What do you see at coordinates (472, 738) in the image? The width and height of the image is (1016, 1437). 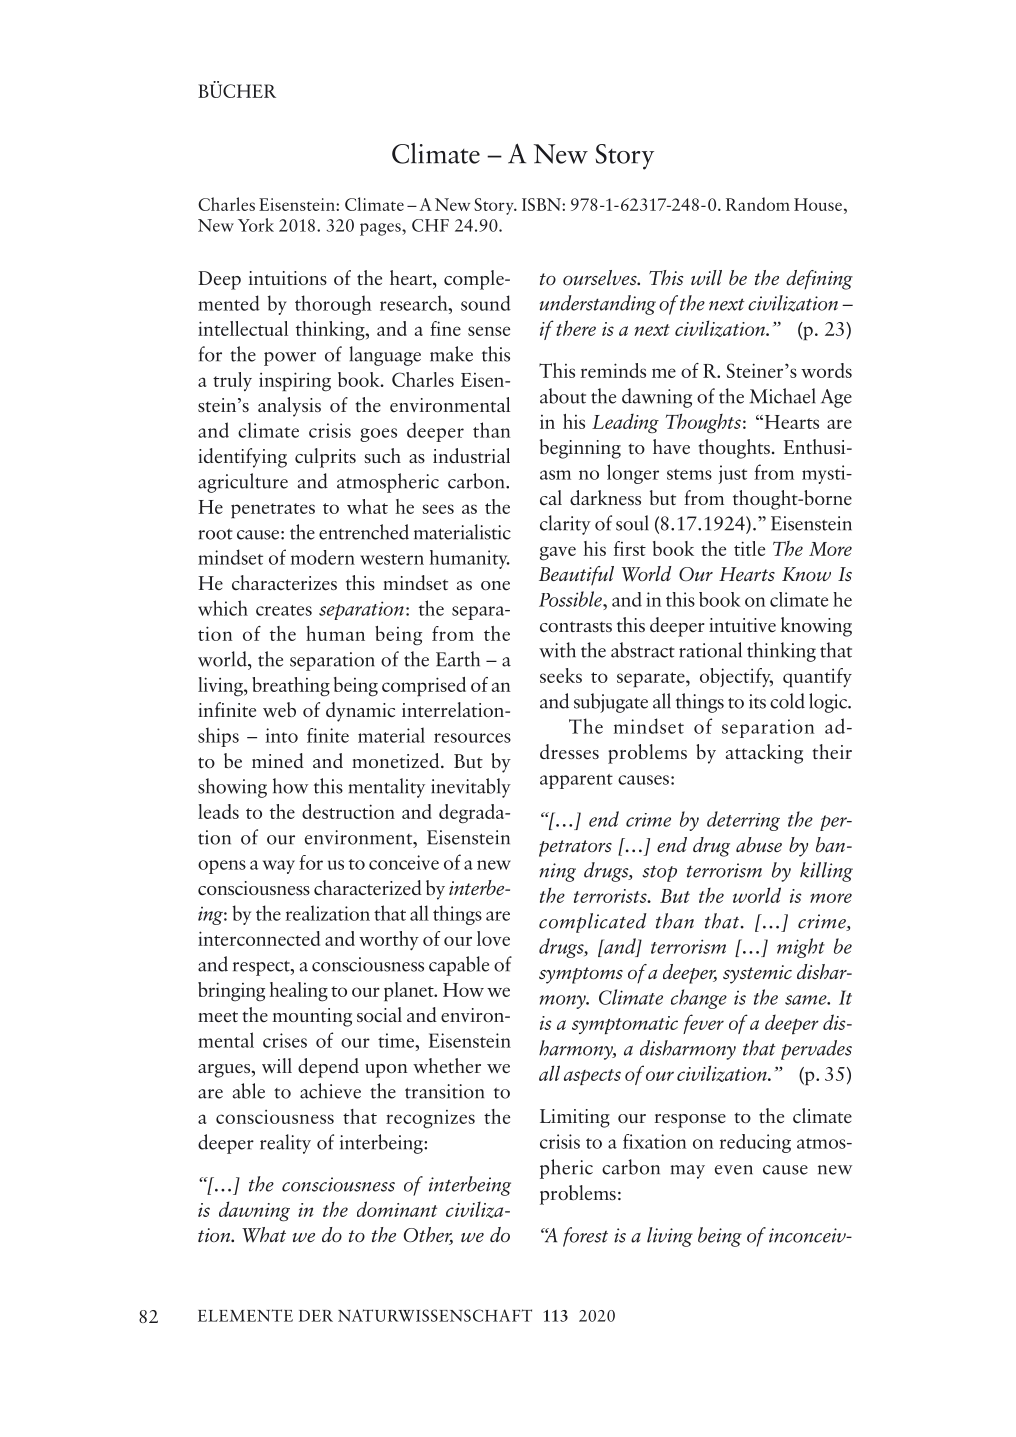 I see `resources` at bounding box center [472, 738].
